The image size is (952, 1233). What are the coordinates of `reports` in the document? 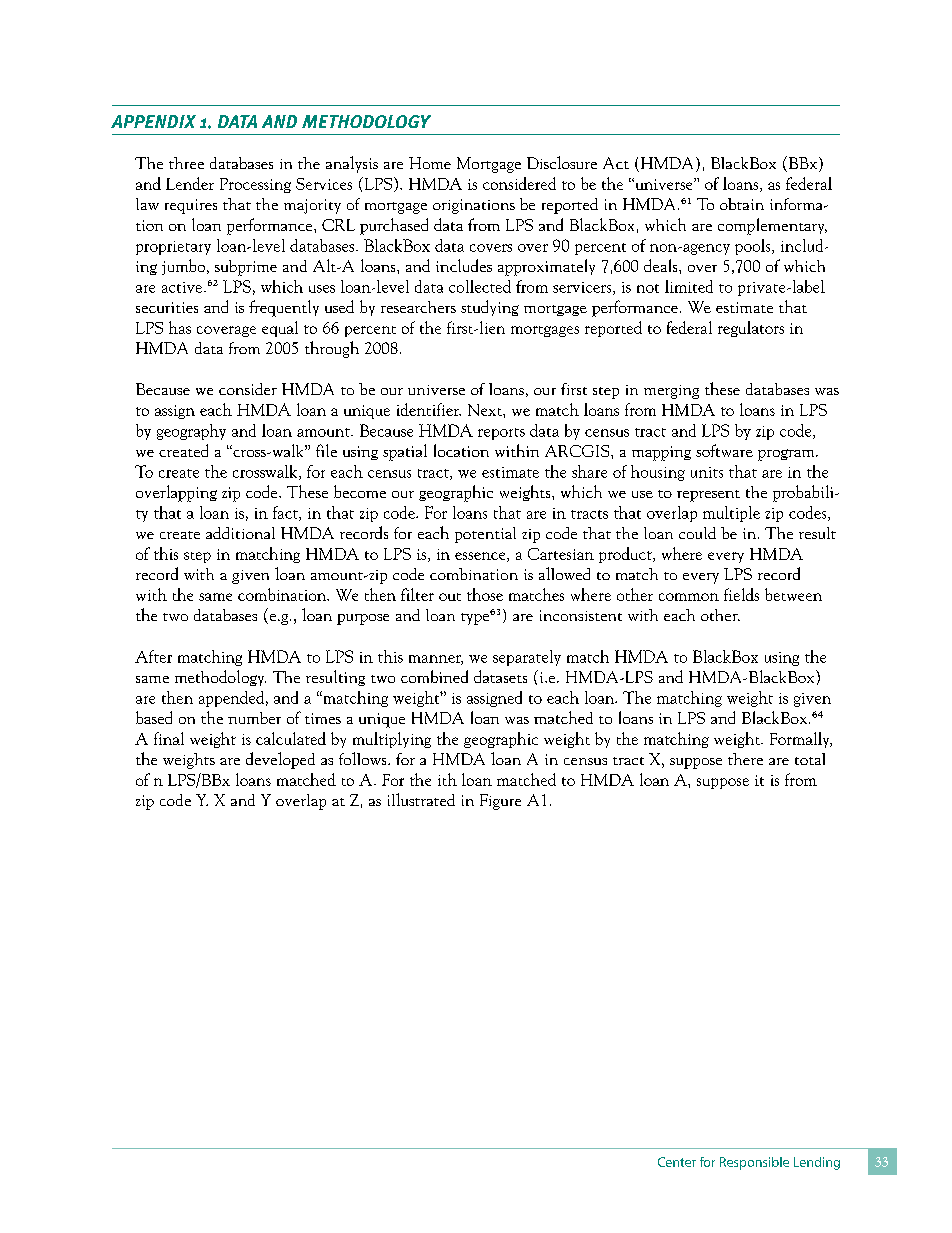 It's located at (501, 434).
